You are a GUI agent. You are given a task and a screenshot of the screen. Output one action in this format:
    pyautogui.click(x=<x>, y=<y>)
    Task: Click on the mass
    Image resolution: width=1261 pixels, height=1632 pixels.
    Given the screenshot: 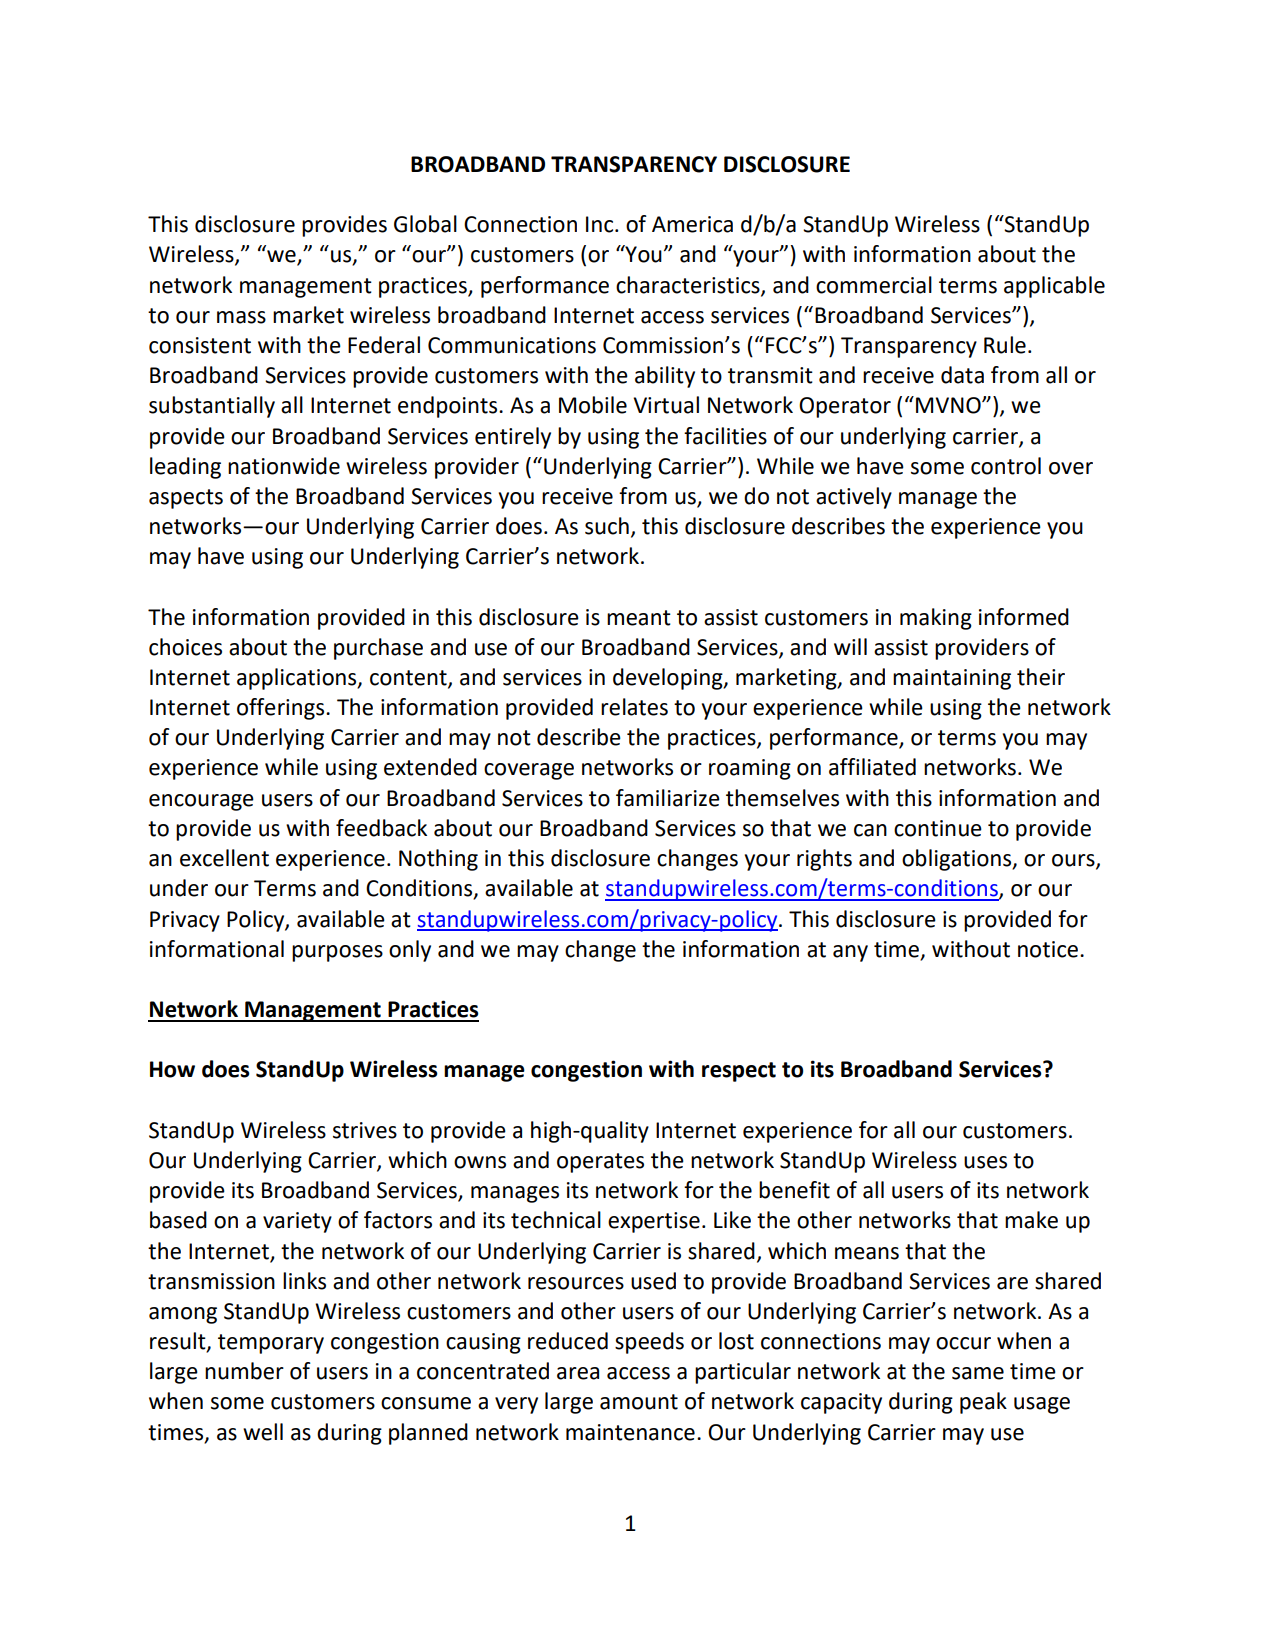 What is the action you would take?
    pyautogui.click(x=241, y=317)
